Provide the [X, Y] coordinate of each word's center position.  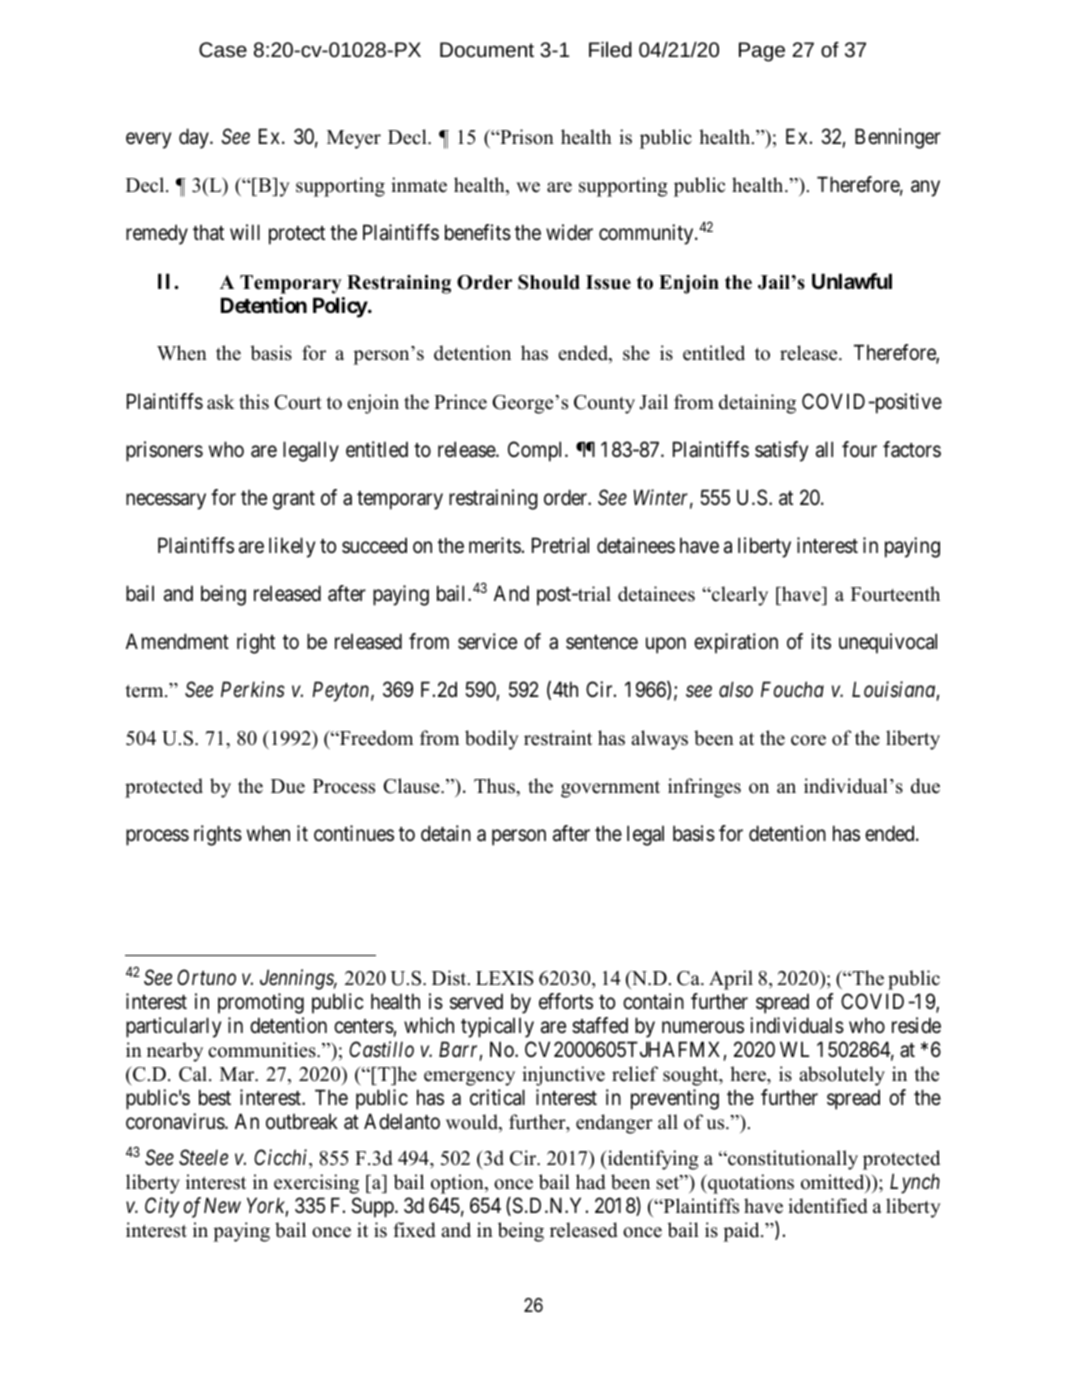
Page [762, 52]
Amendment [177, 641]
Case [223, 49]
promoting [261, 1003]
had [591, 1182]
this [254, 402]
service [487, 641]
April [731, 980]
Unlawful [852, 281]
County [604, 404]
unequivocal [888, 643]
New [222, 1205]
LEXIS [505, 978]
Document [487, 49]
